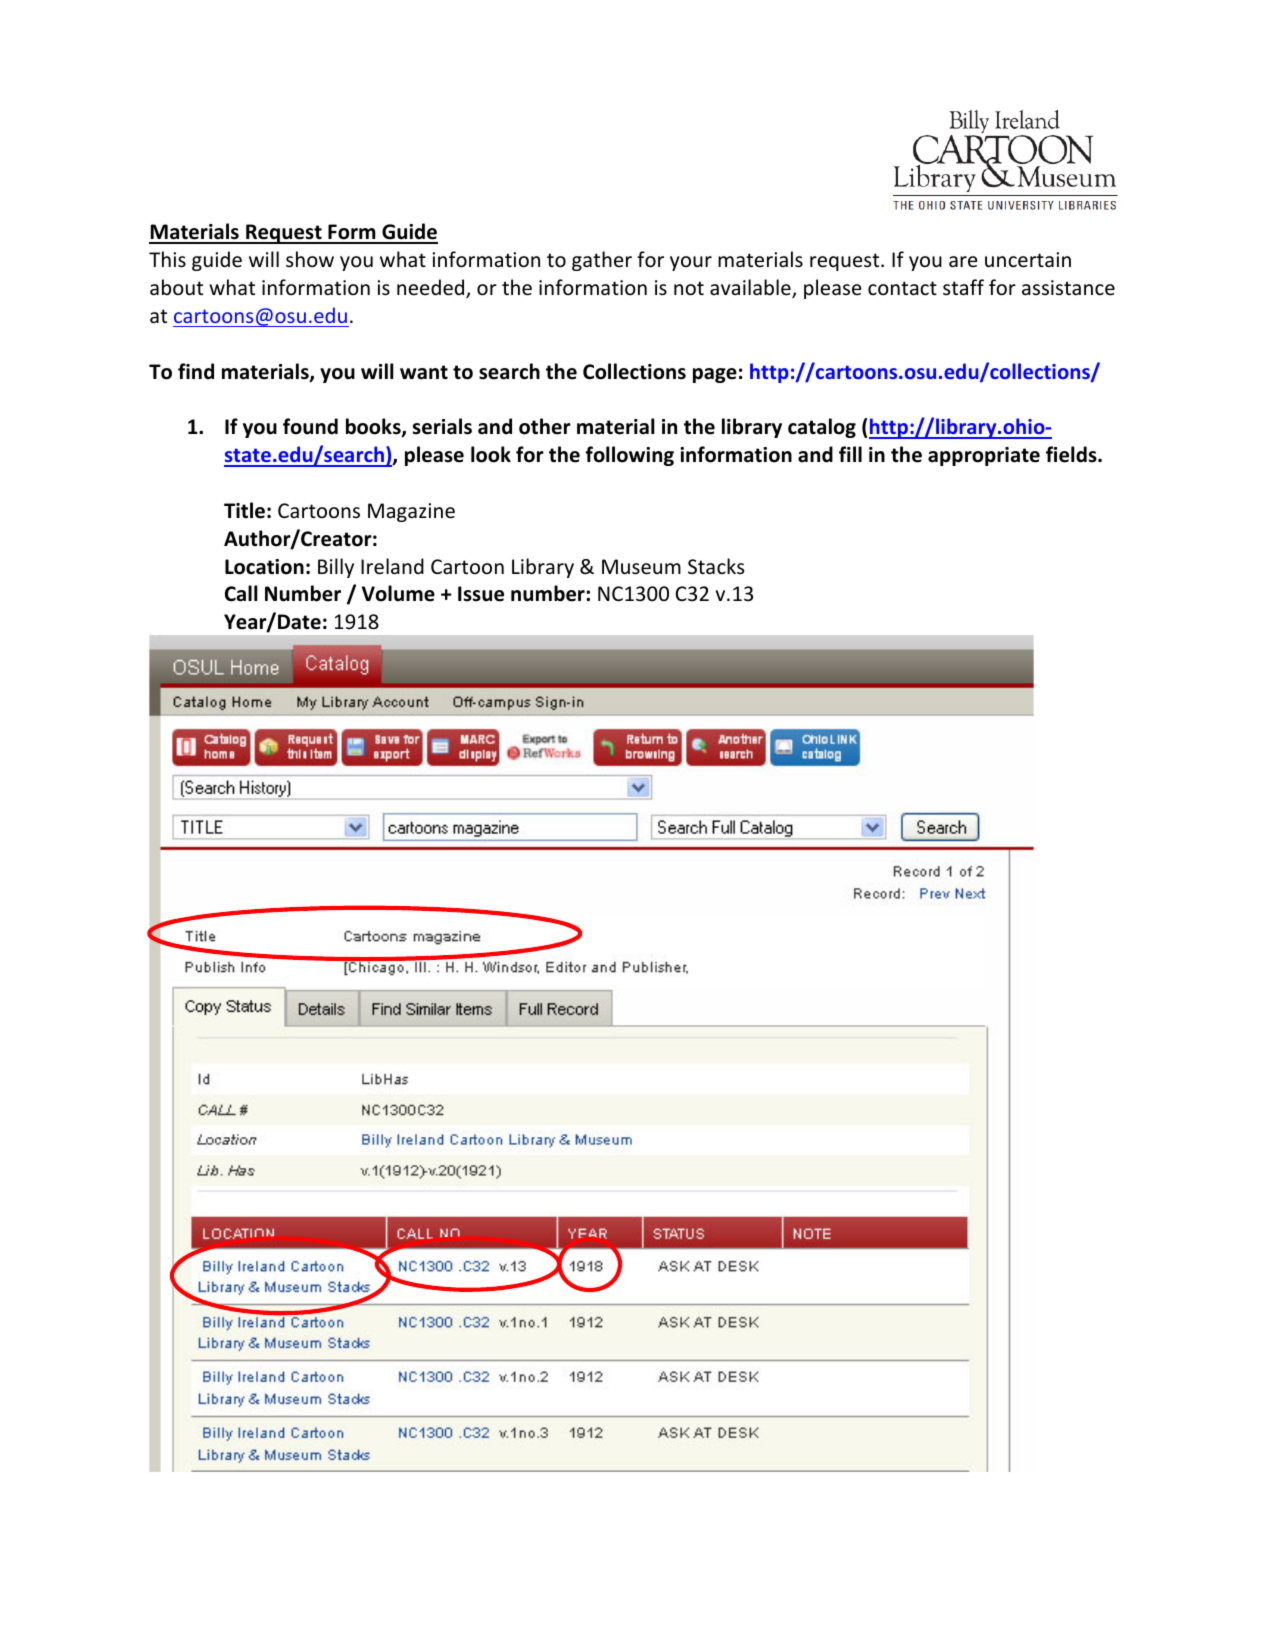 This screenshot has height=1643, width=1270. What do you see at coordinates (241, 593) in the screenshot?
I see `Call` at bounding box center [241, 593].
